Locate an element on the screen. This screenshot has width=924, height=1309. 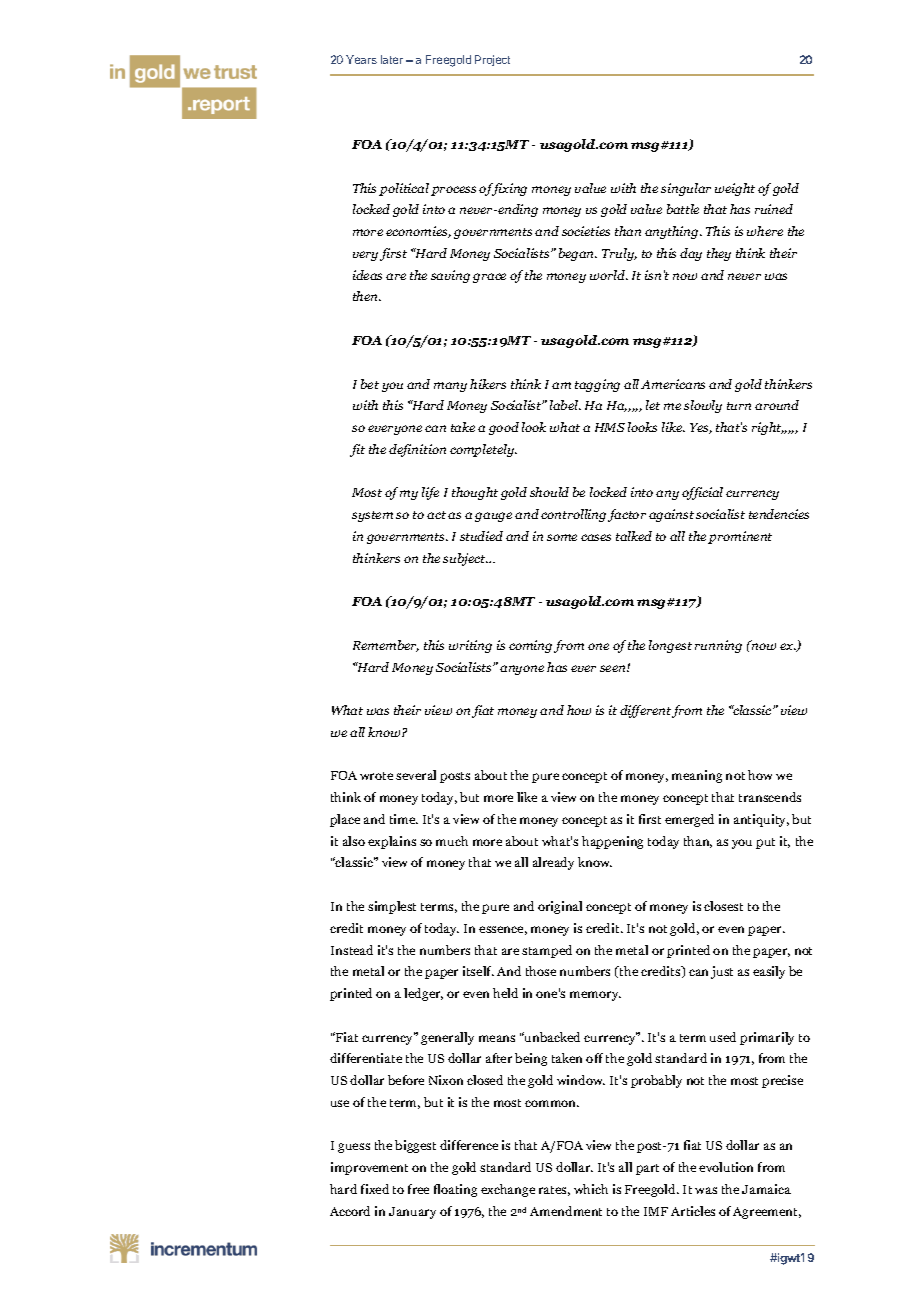
Project is located at coordinates (492, 60).
